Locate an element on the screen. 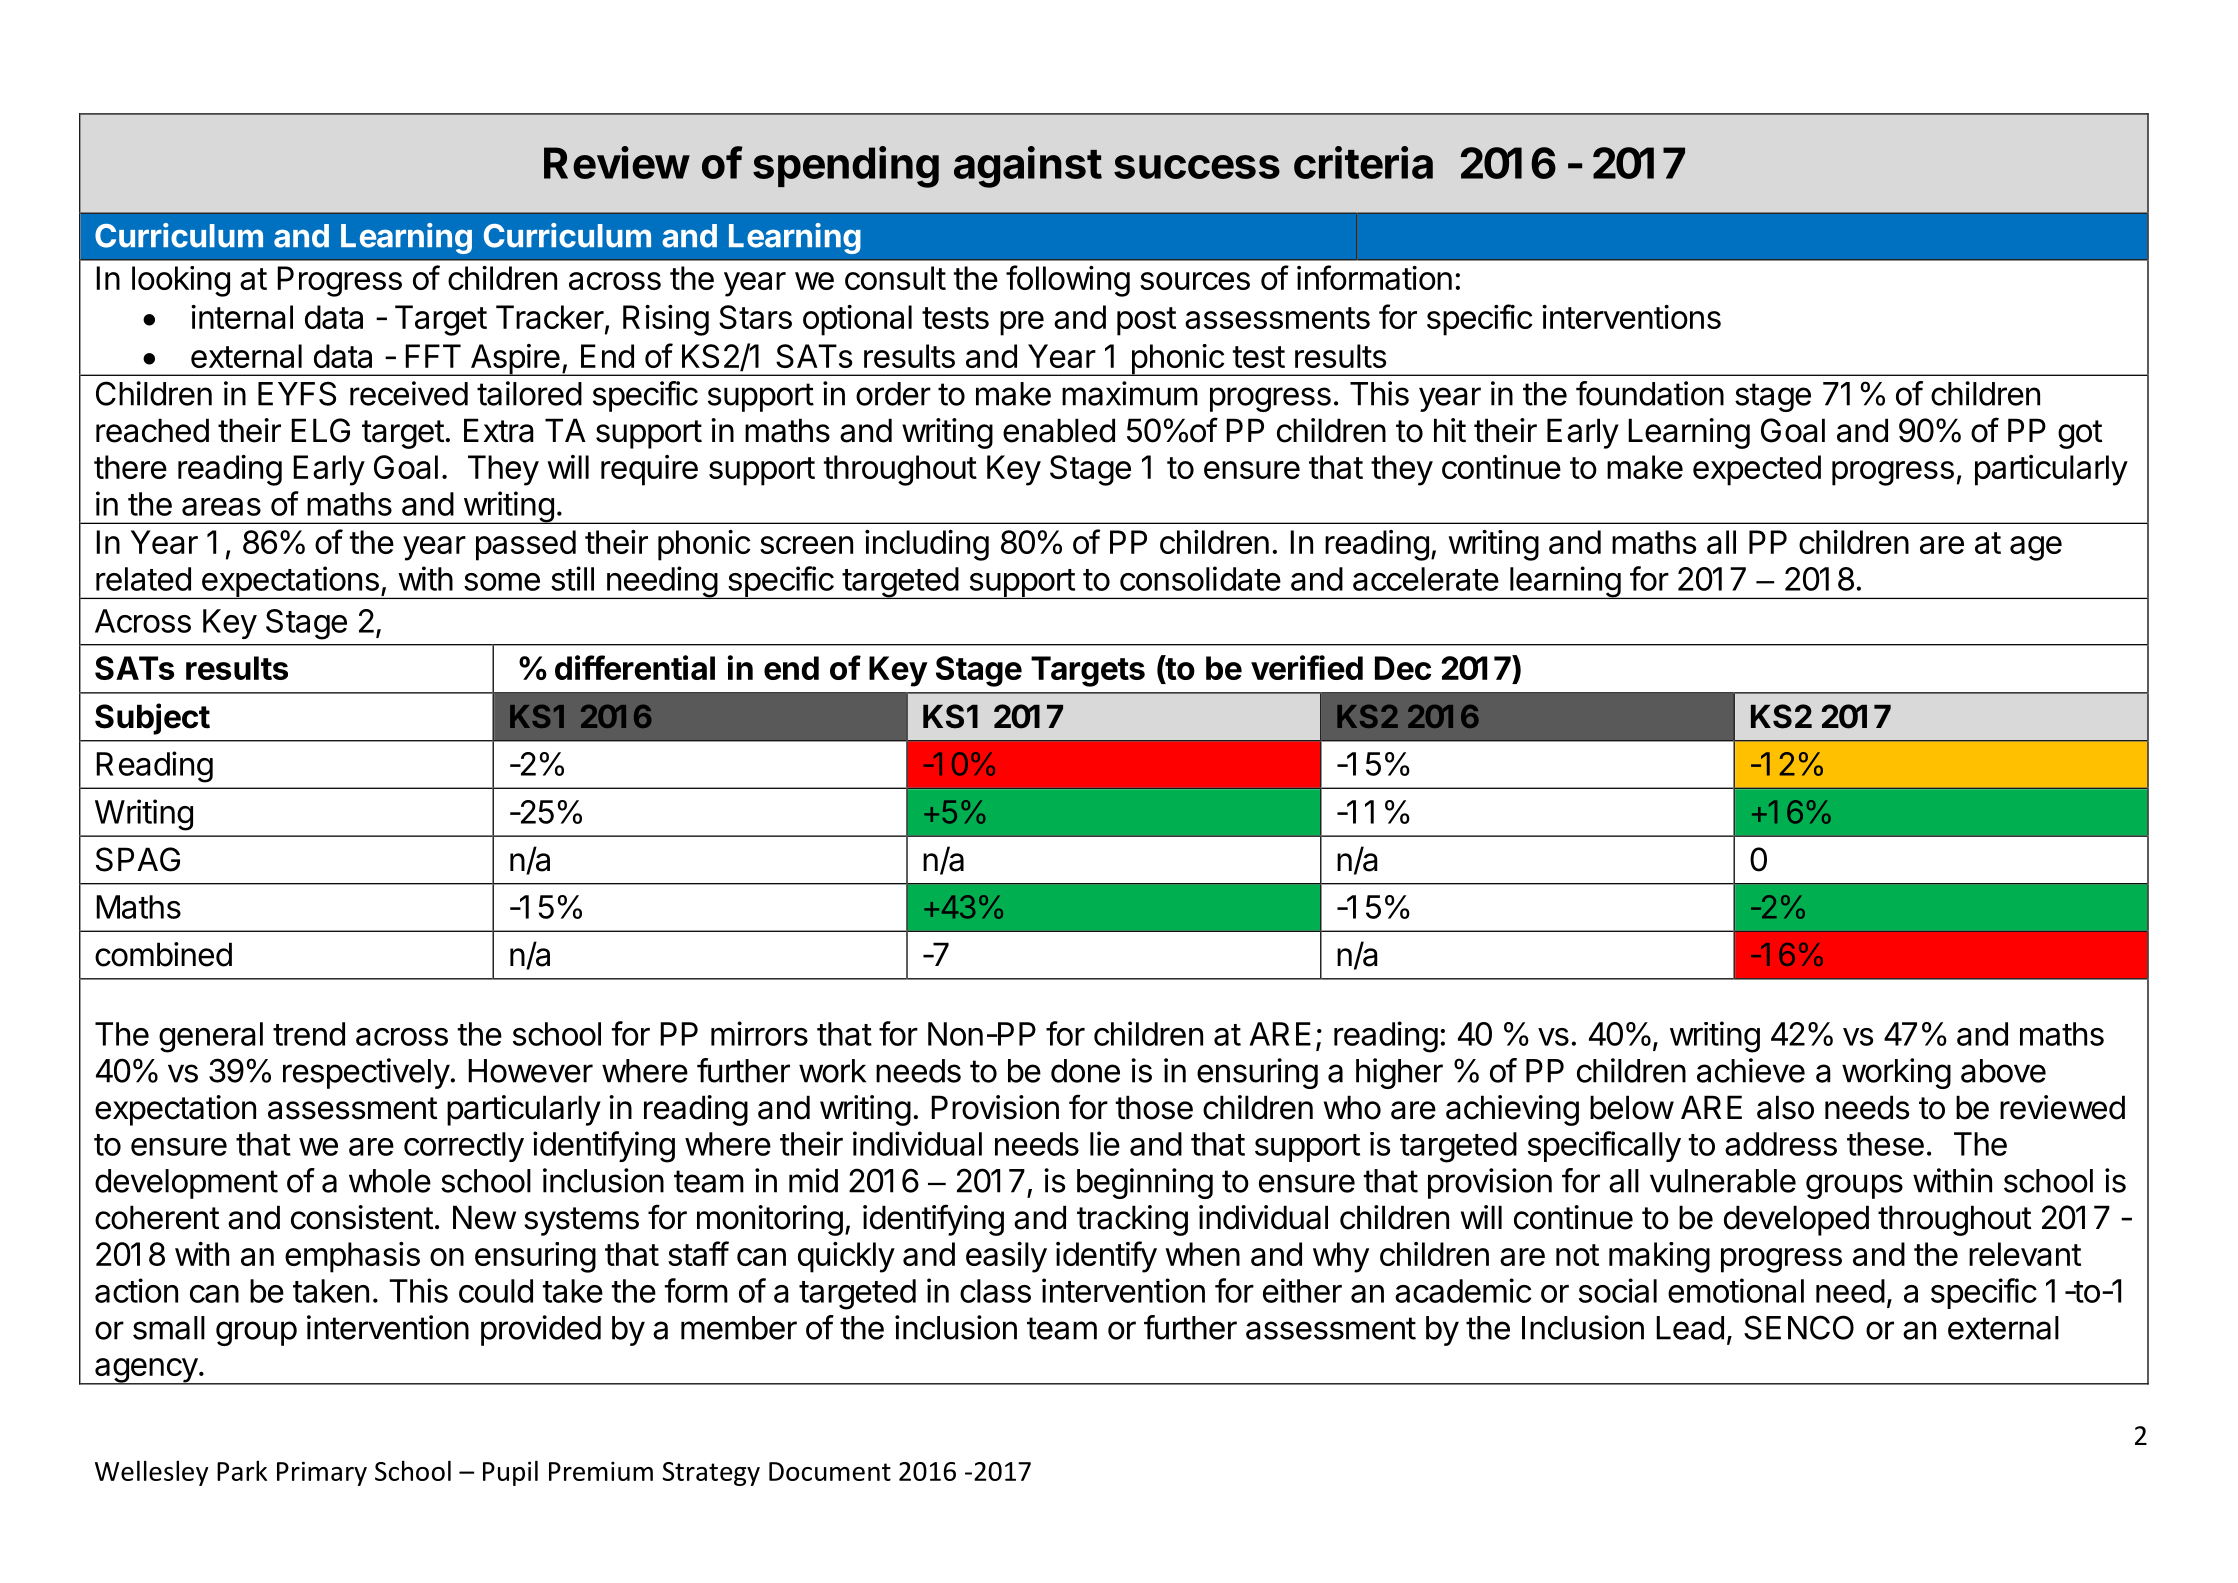  Dec is located at coordinates (1403, 668).
